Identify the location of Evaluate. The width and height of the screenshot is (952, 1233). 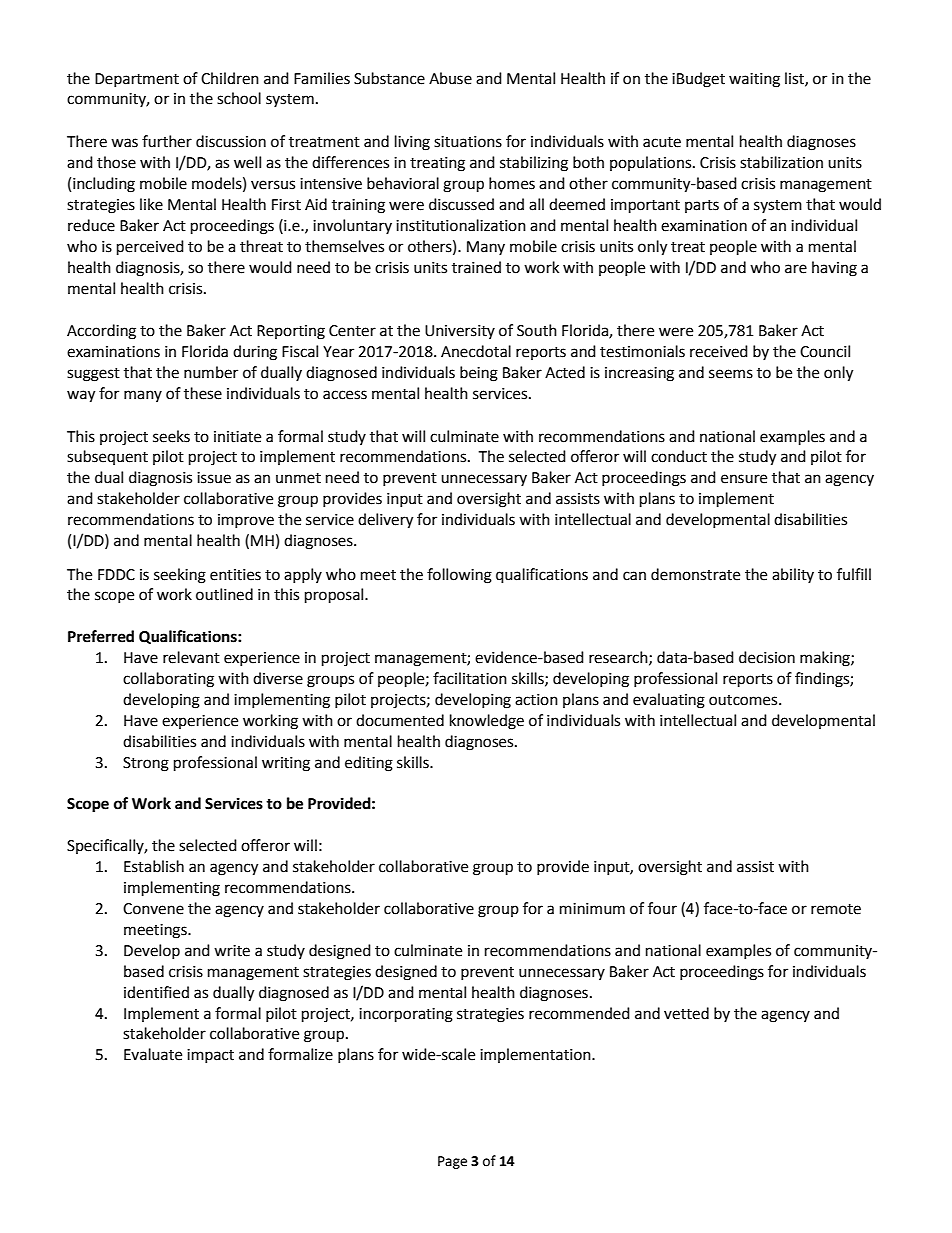
(153, 1054).
